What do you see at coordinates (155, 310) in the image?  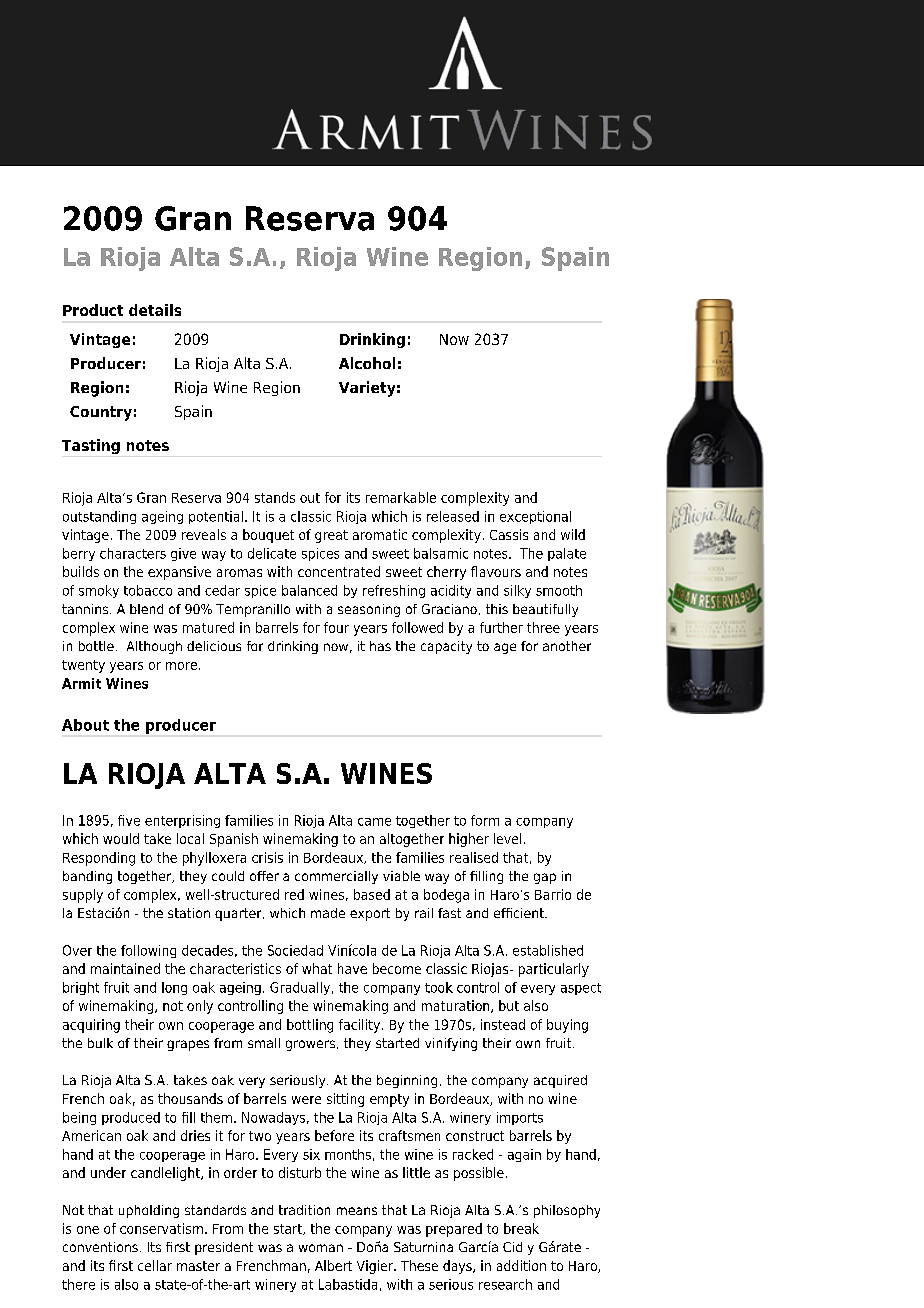 I see `details` at bounding box center [155, 310].
